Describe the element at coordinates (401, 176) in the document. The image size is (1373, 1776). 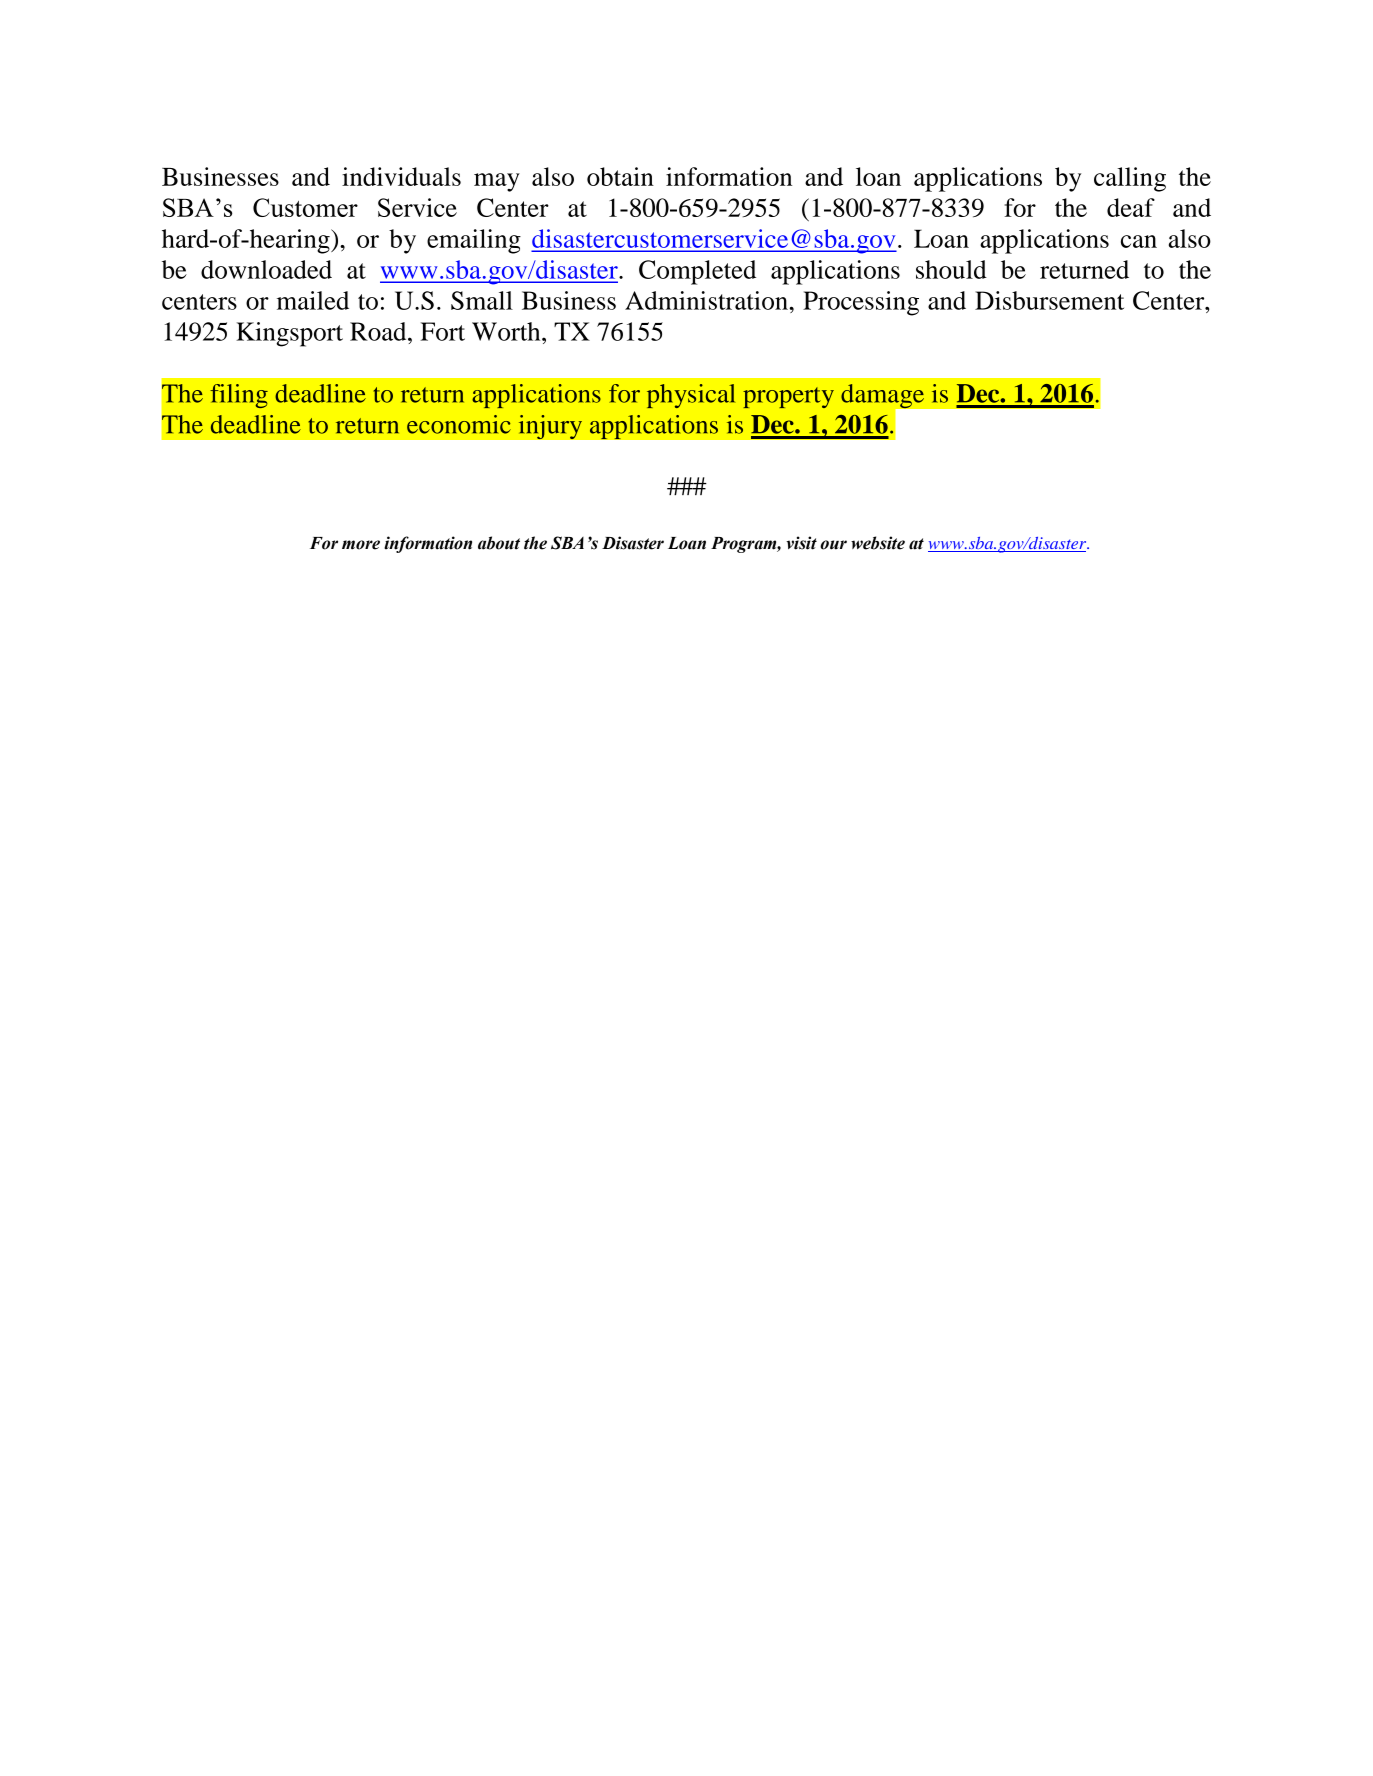
I see `individuals` at that location.
